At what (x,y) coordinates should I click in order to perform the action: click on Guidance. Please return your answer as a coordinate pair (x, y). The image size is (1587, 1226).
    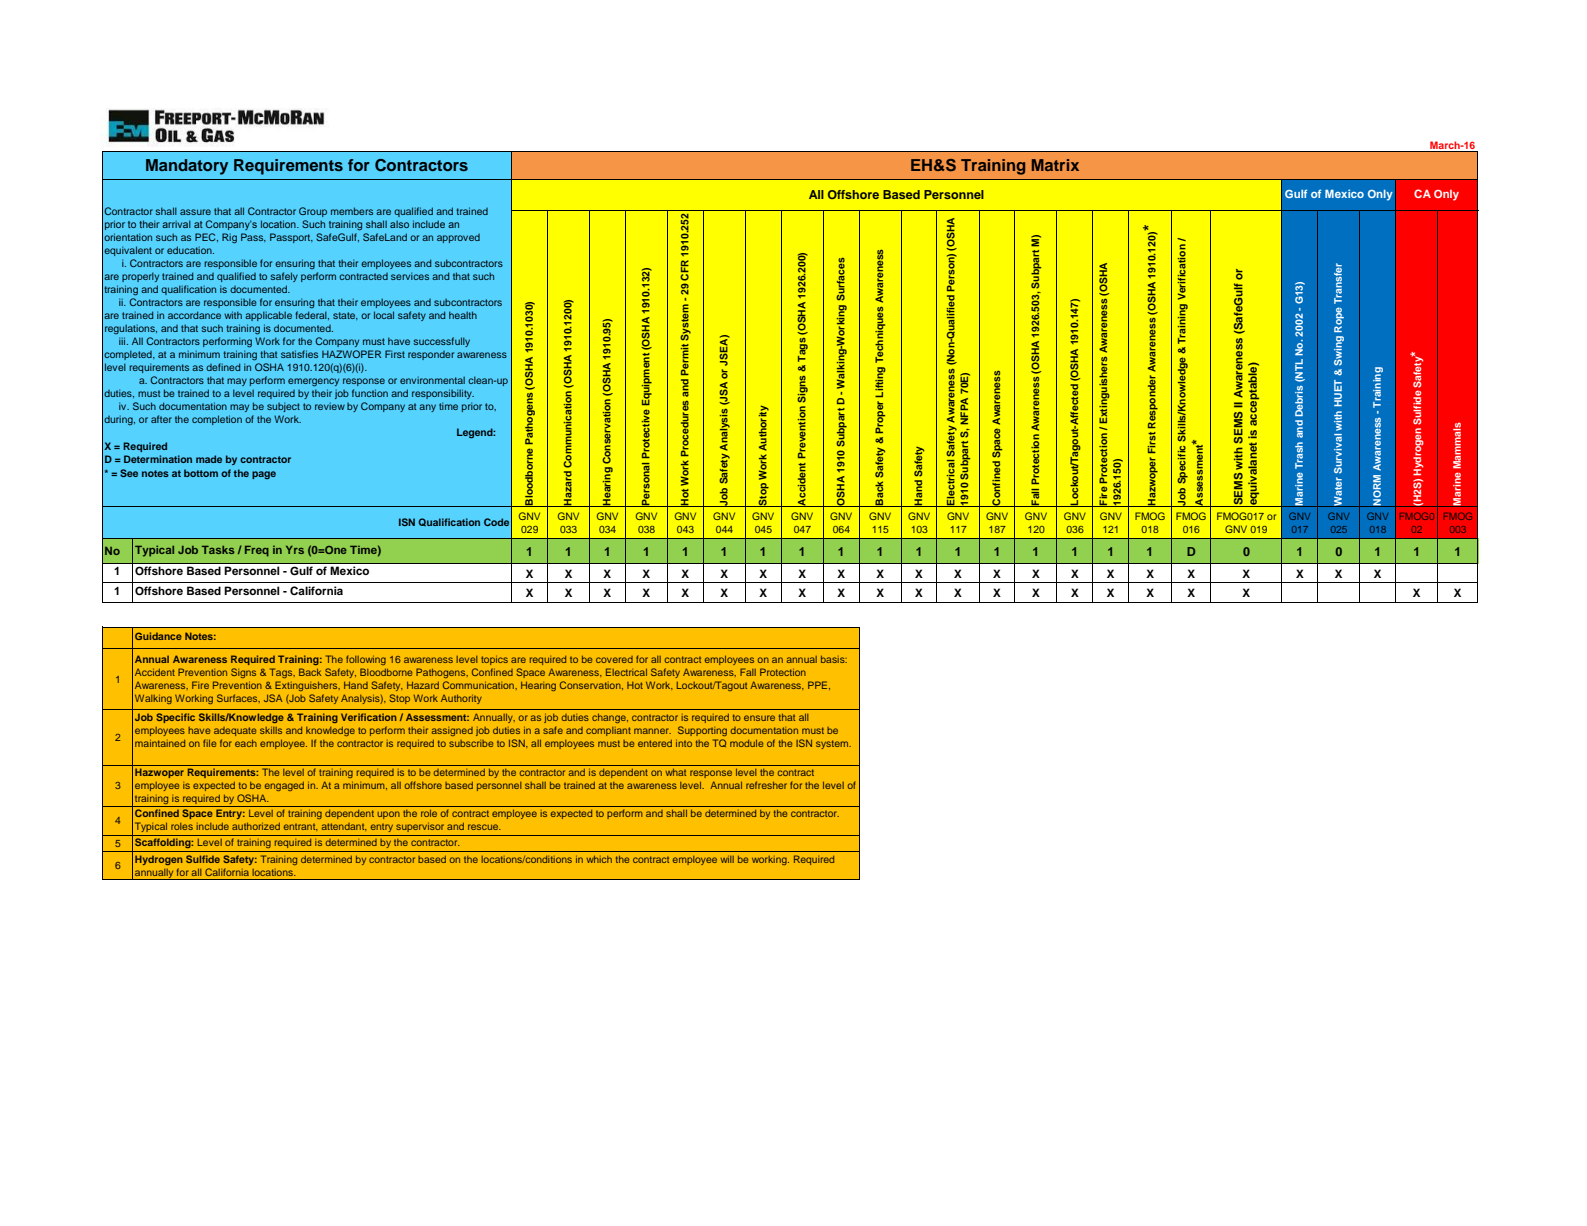
    Looking at the image, I should click on (158, 636).
